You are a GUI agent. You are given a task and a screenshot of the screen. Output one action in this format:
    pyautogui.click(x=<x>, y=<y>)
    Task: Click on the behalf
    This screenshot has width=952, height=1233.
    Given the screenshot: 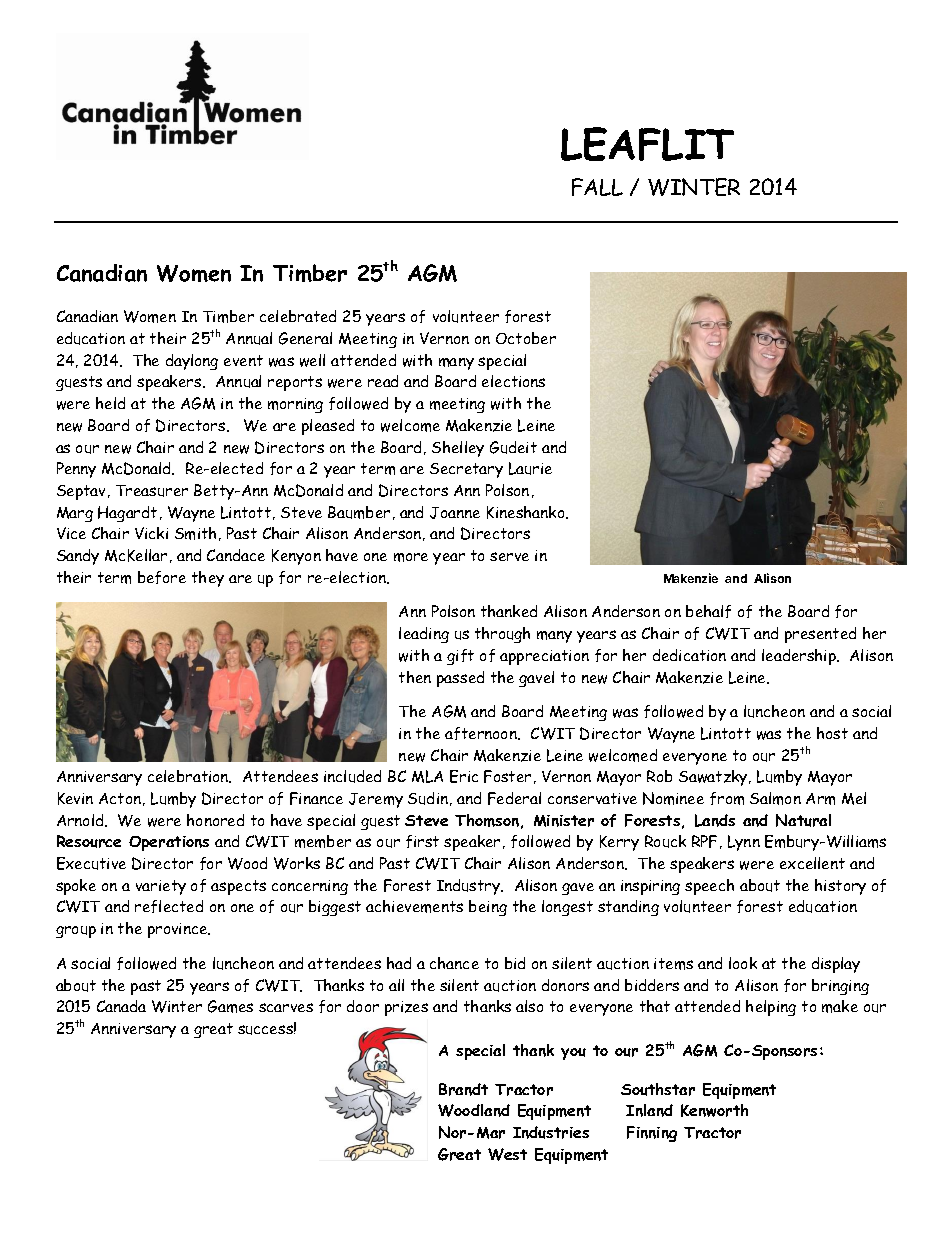 What is the action you would take?
    pyautogui.click(x=708, y=611)
